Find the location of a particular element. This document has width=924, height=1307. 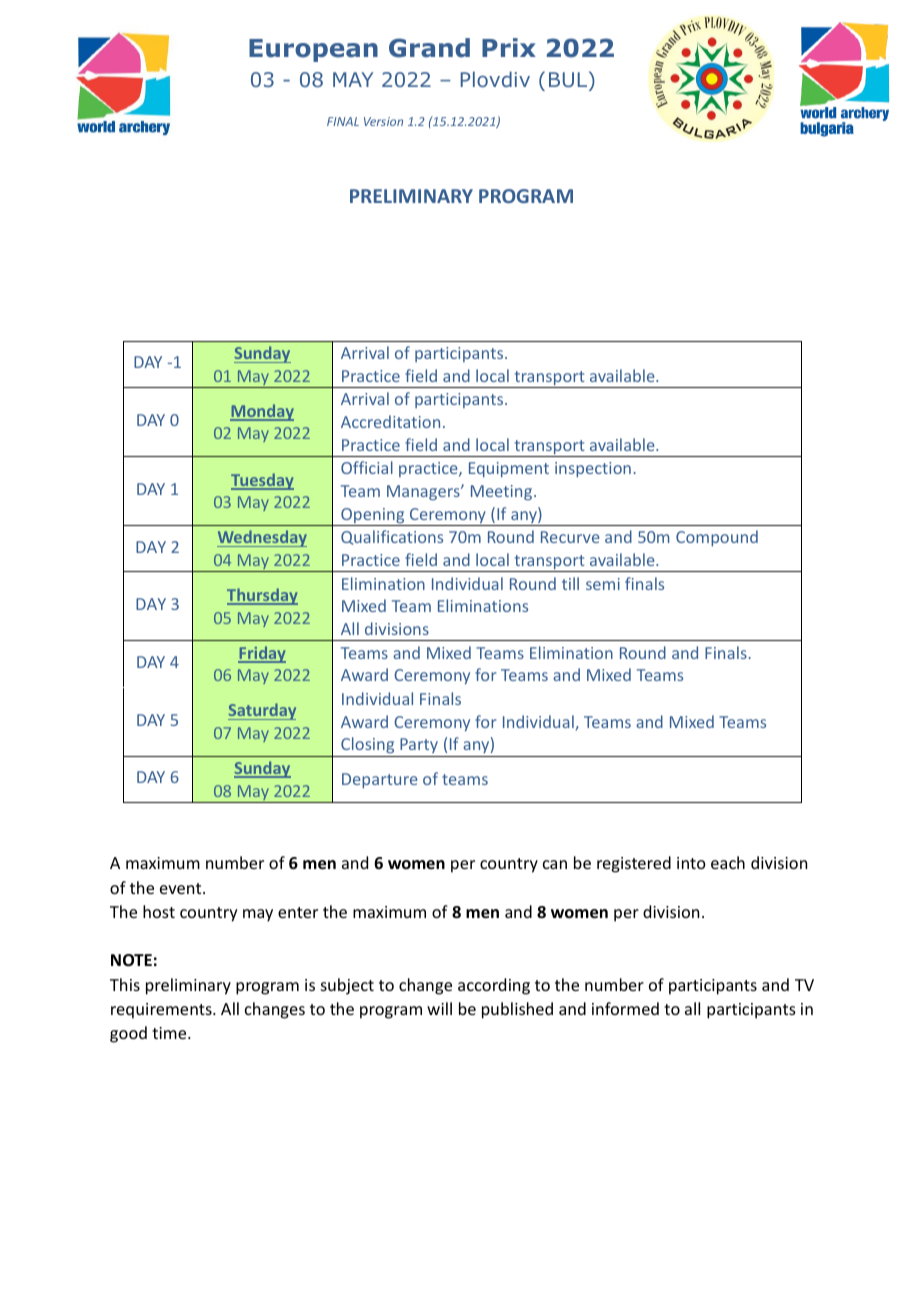

Accreditation is located at coordinates (390, 421).
